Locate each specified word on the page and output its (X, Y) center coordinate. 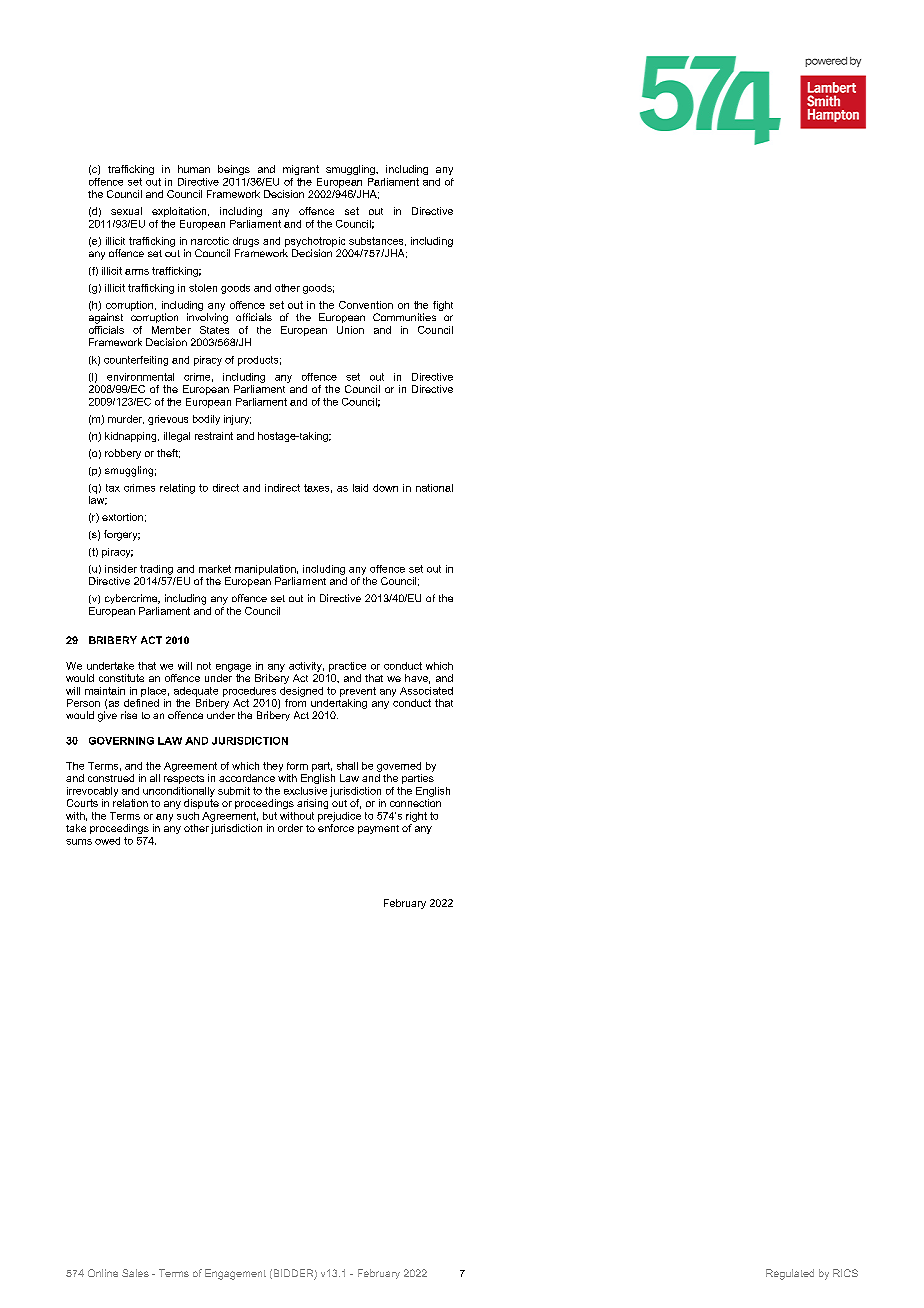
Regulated (790, 1274)
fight (443, 306)
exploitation (180, 212)
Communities (404, 317)
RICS (845, 1273)
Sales (135, 1273)
